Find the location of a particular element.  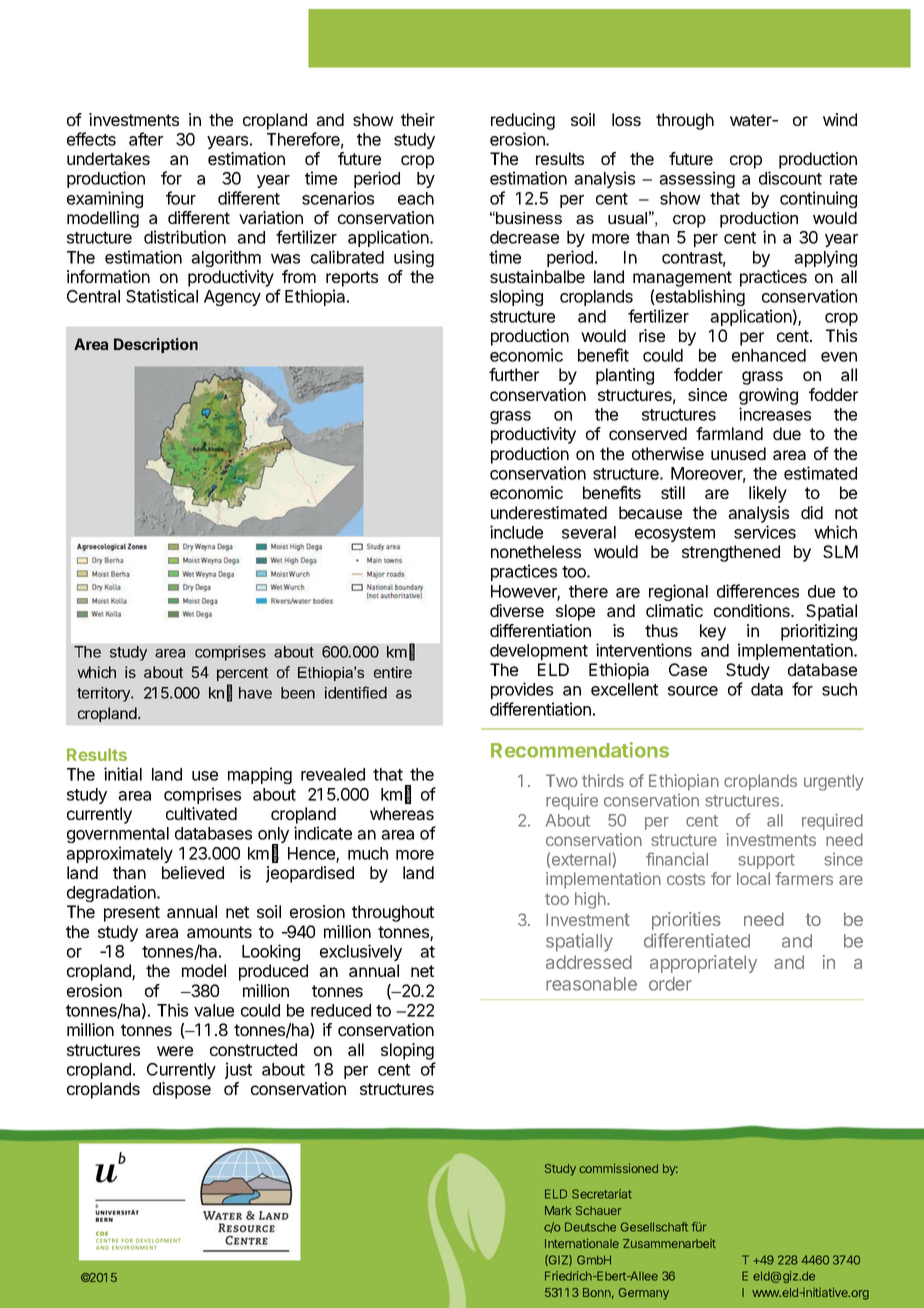

believed is located at coordinates (193, 872).
